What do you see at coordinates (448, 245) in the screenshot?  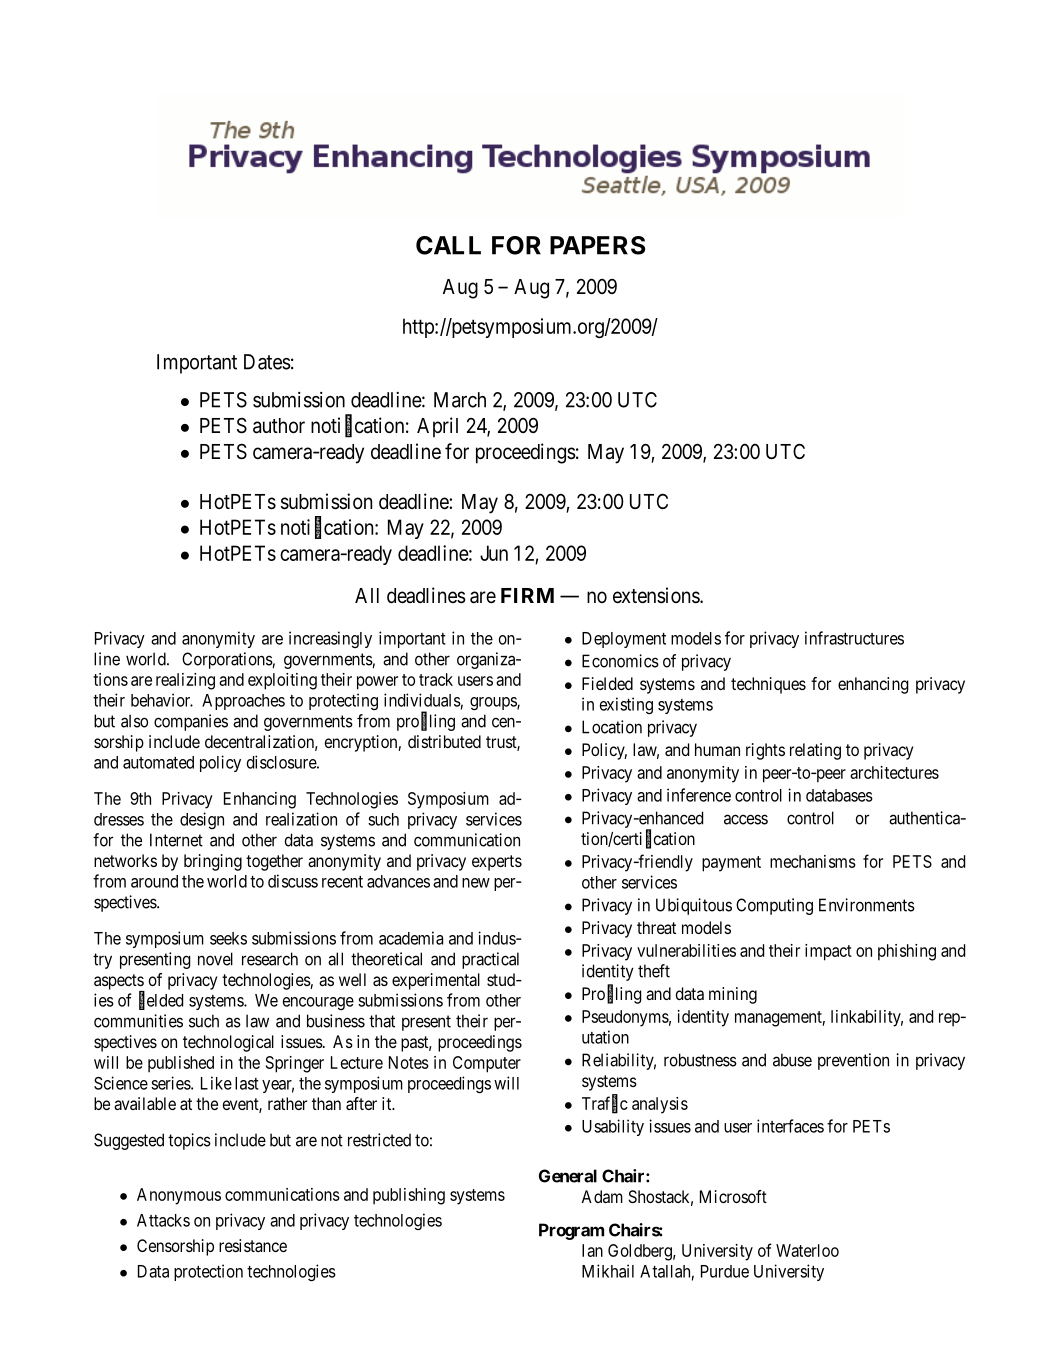 I see `CALL` at bounding box center [448, 245].
